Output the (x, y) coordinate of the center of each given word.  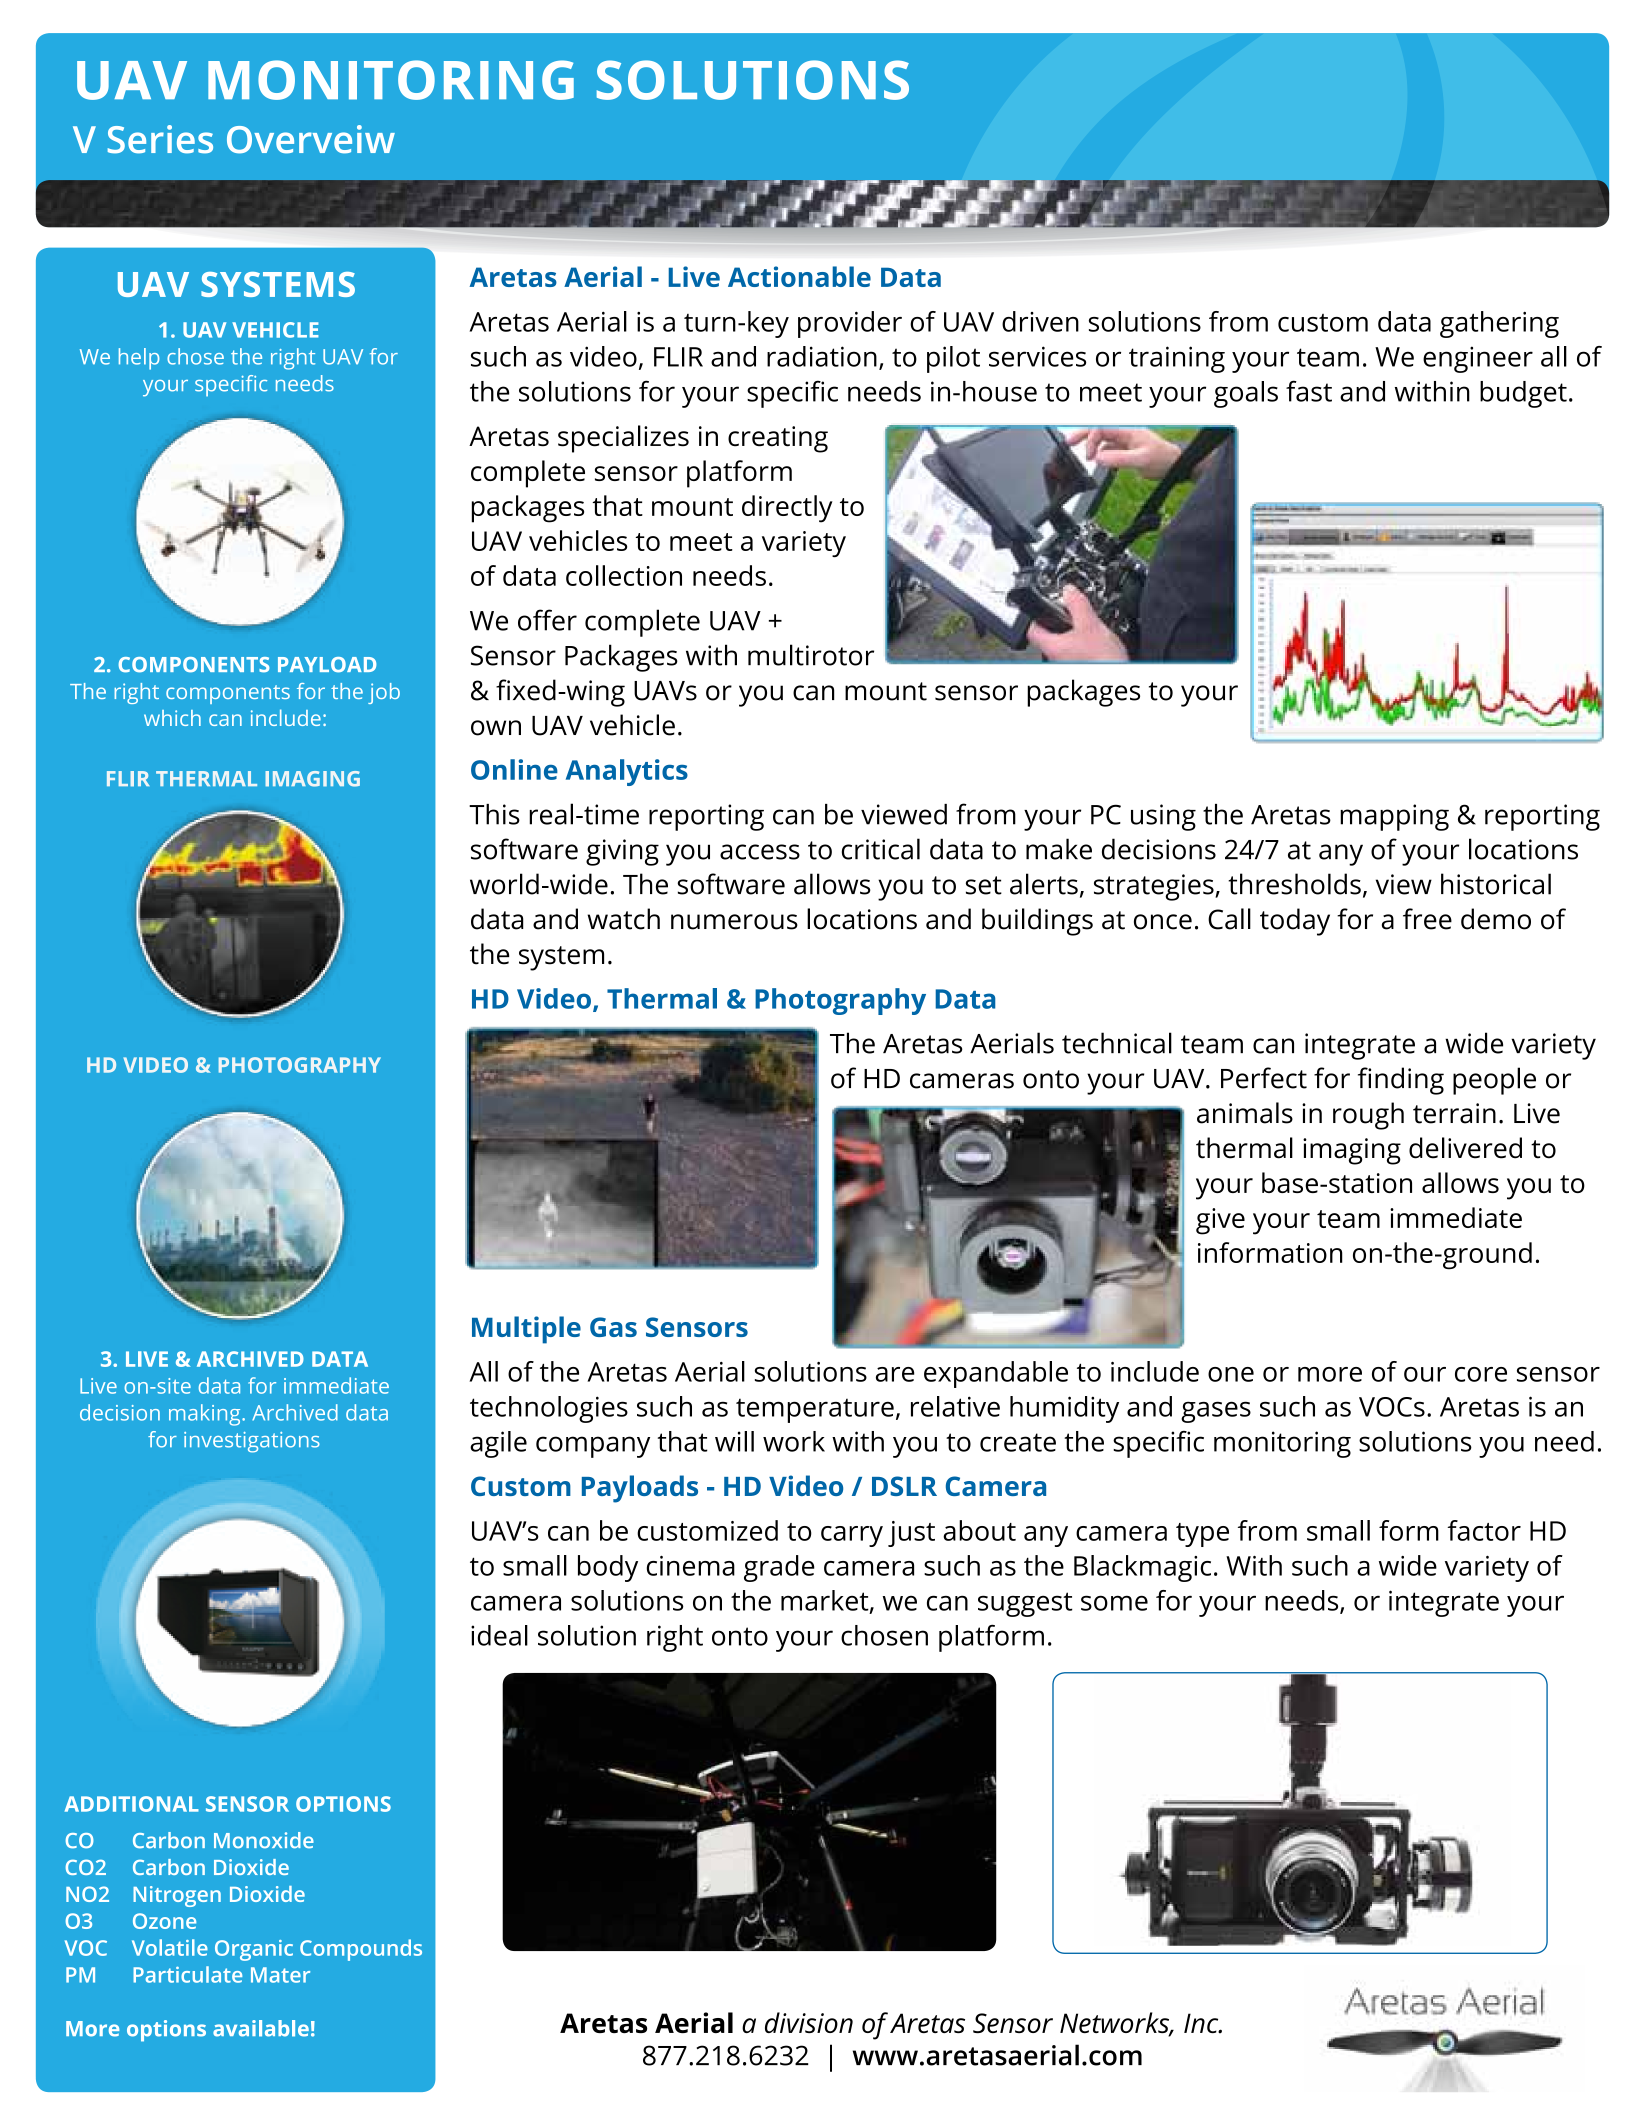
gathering (1499, 324)
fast (1309, 391)
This (494, 814)
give (1220, 1221)
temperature (815, 1410)
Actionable (799, 276)
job (384, 693)
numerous (734, 922)
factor (1484, 1530)
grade (779, 1568)
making (206, 1415)
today (1295, 922)
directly (787, 509)
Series (160, 139)
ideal (499, 1635)
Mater (280, 1975)
